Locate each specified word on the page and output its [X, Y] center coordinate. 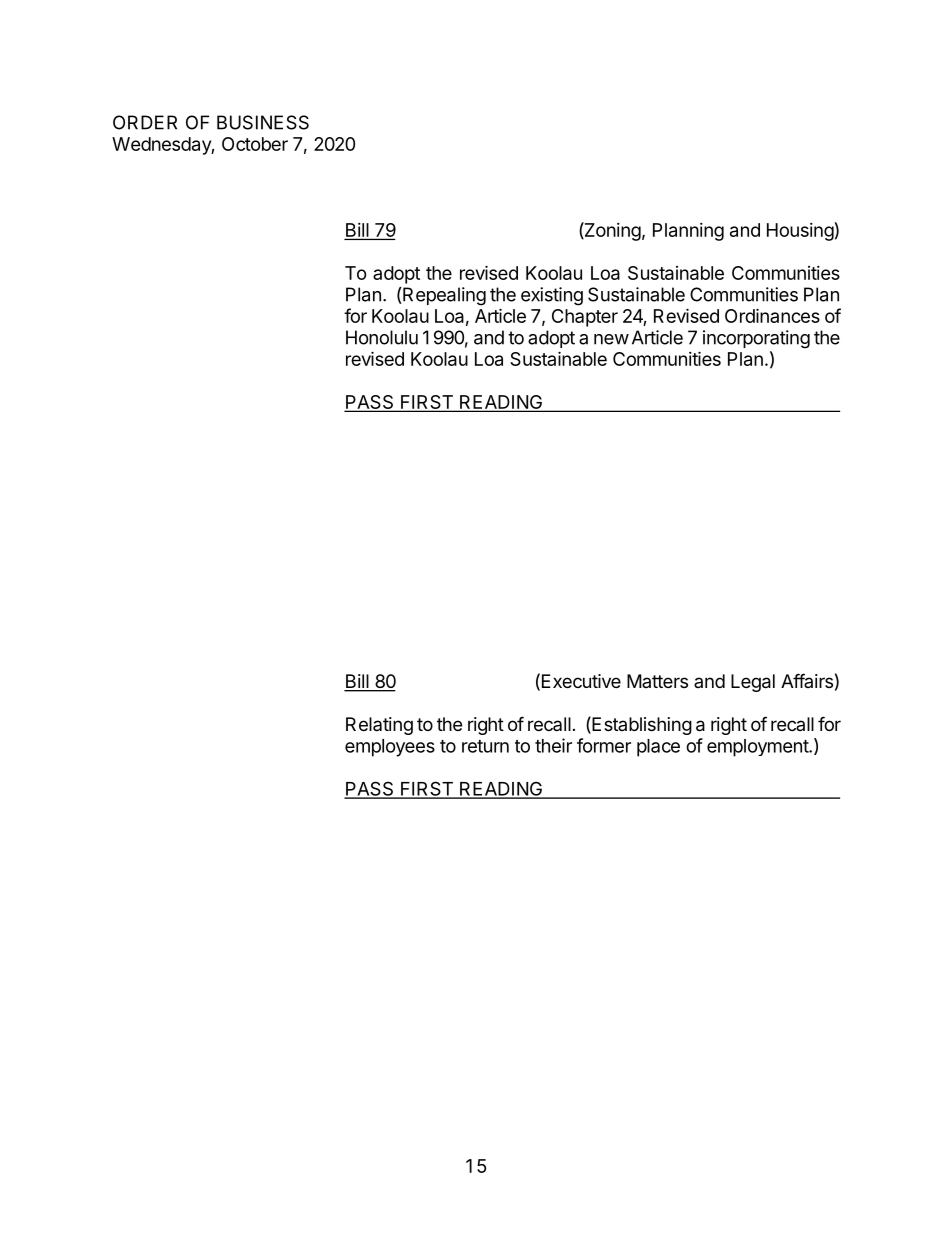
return [485, 746]
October [255, 144]
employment [758, 748]
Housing [800, 232]
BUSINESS [263, 122]
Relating [379, 726]
